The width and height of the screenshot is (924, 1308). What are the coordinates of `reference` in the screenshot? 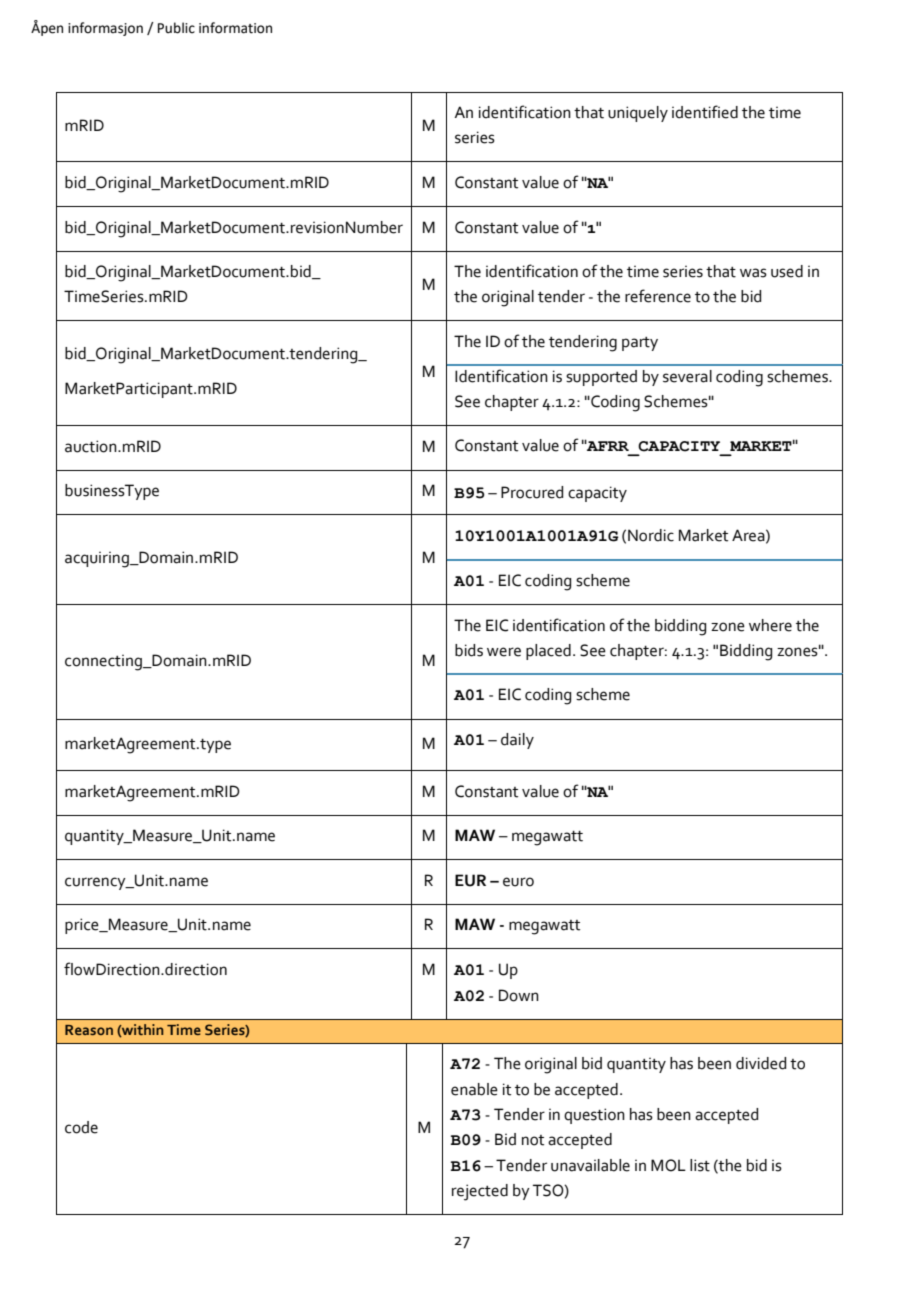 It's located at (658, 296).
